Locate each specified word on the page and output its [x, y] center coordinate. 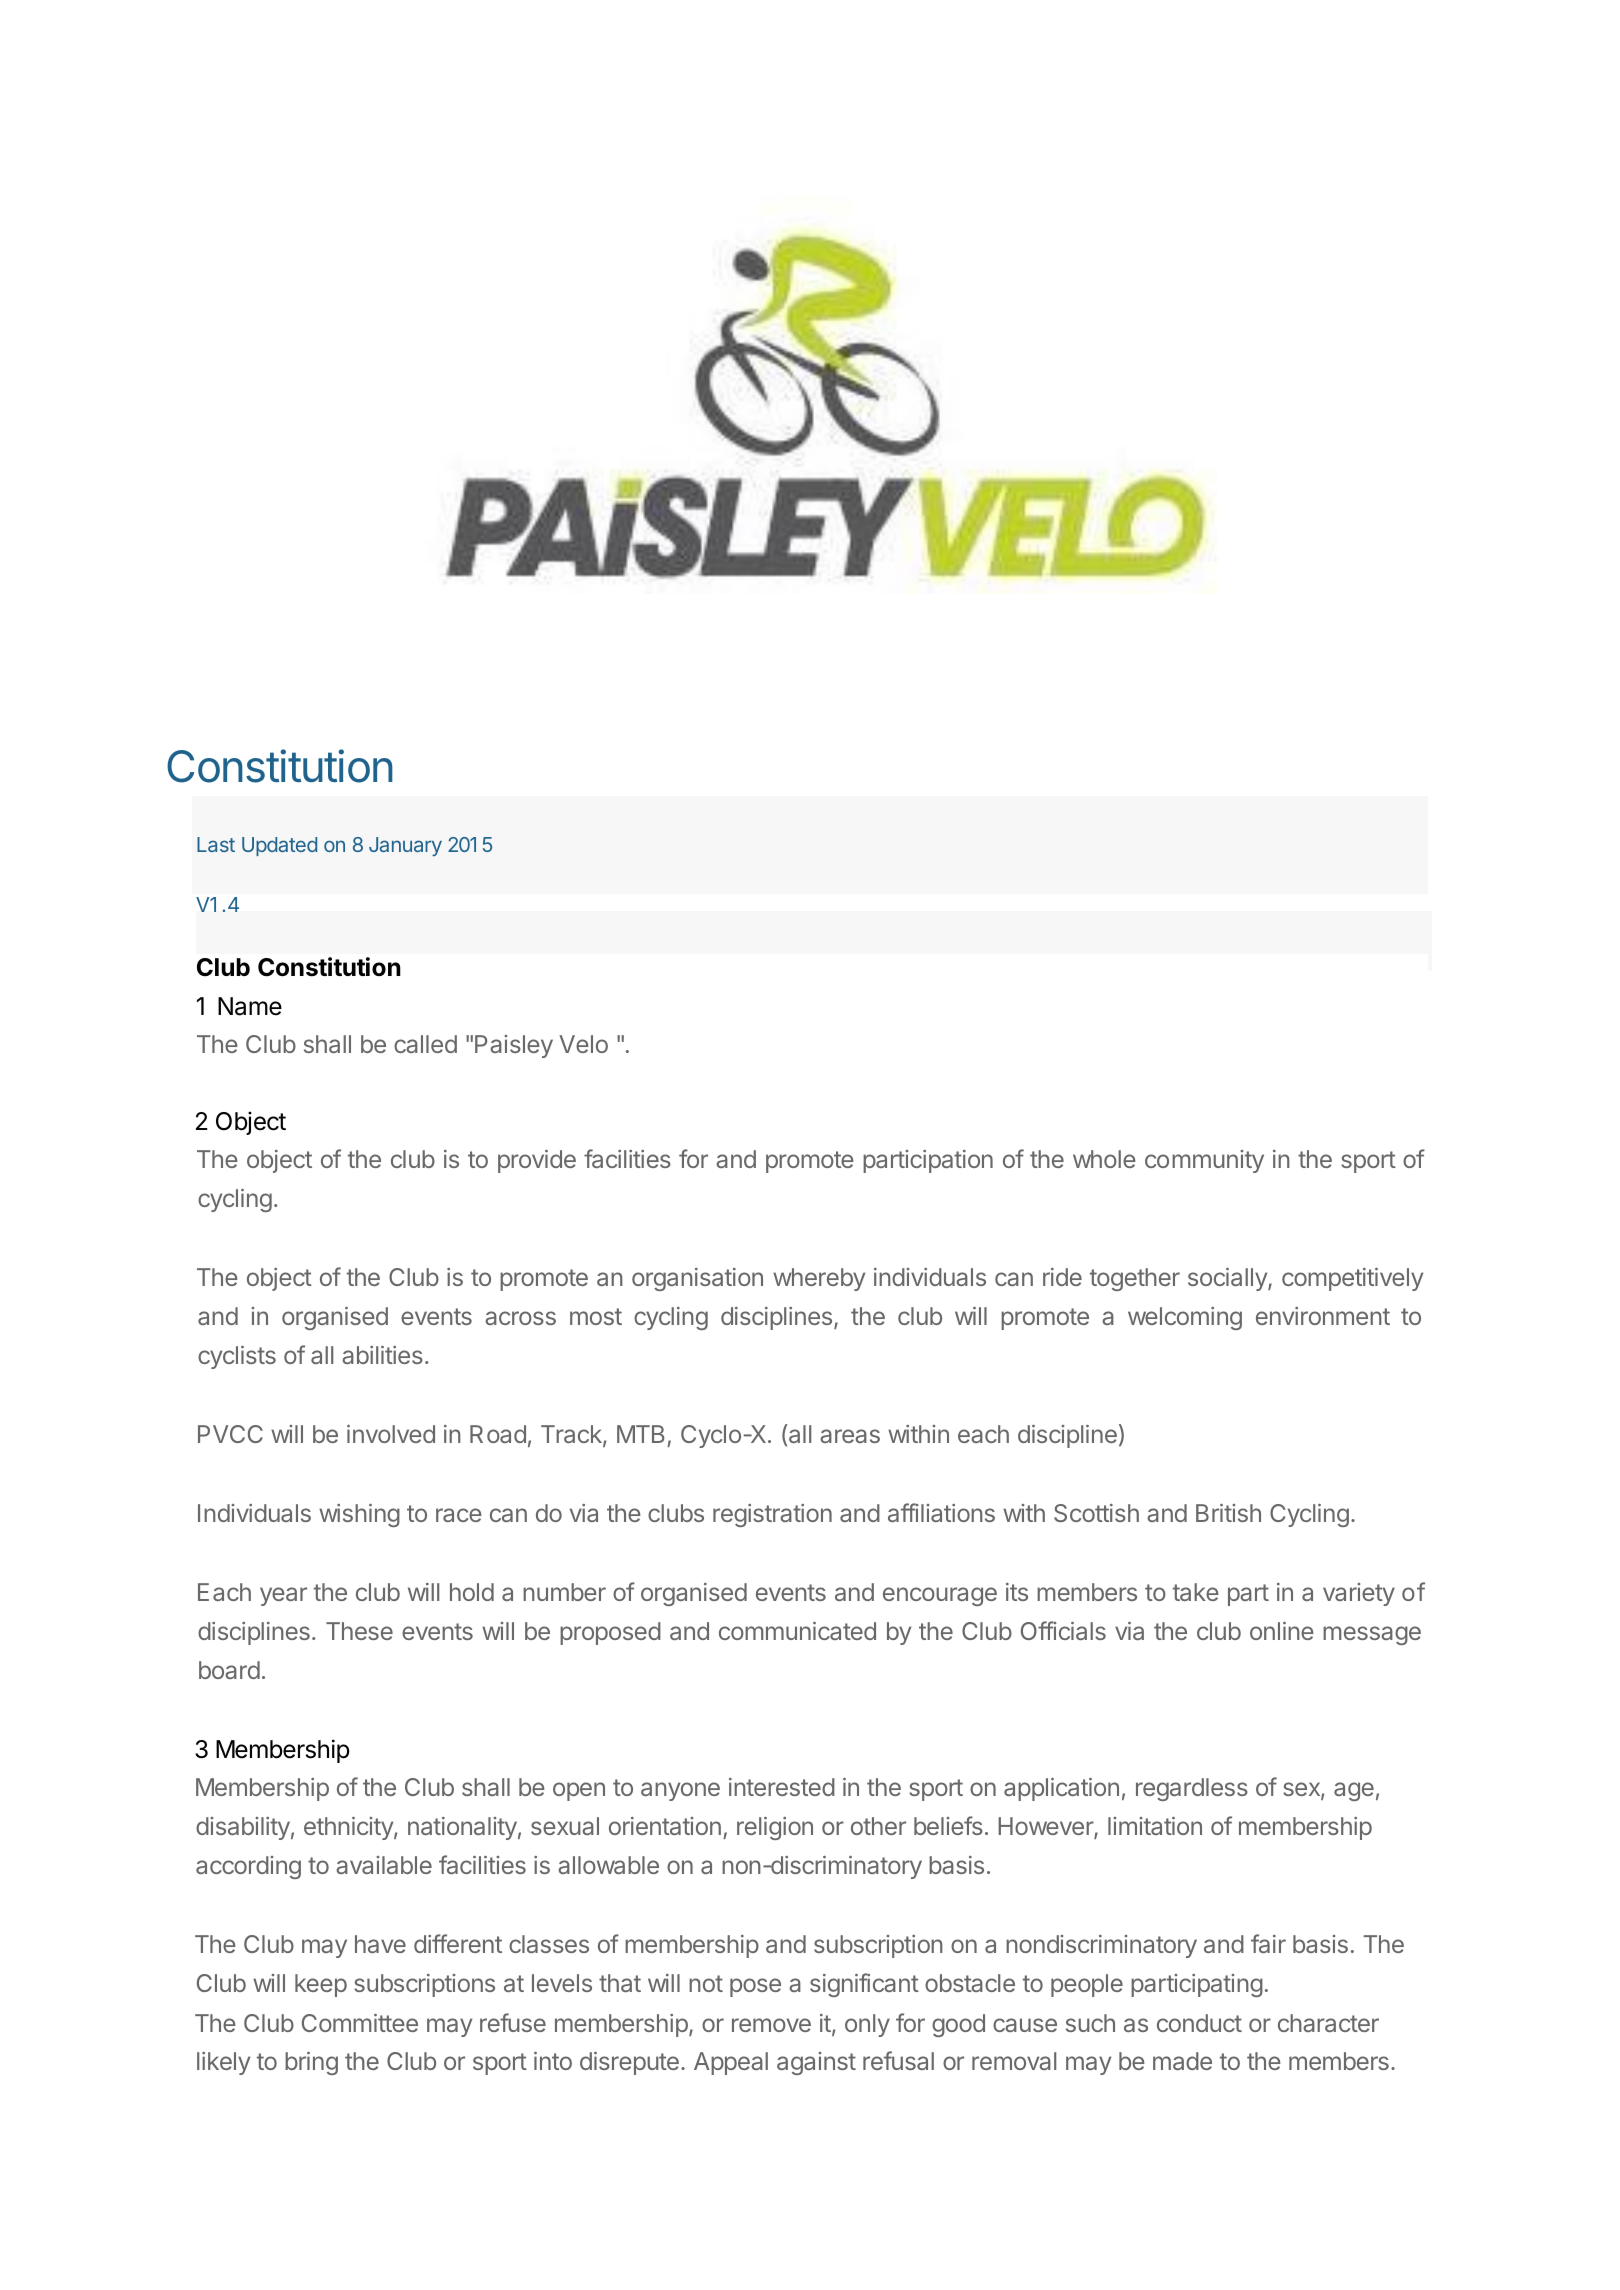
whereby [819, 1279]
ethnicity [349, 1828]
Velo [583, 1044]
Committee [360, 2023]
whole [1104, 1159]
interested [782, 1787]
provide [537, 1161]
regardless [1192, 1789]
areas [850, 1436]
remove [771, 2025]
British [1228, 1513]
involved [391, 1434]
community [1204, 1161]
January [405, 846]
